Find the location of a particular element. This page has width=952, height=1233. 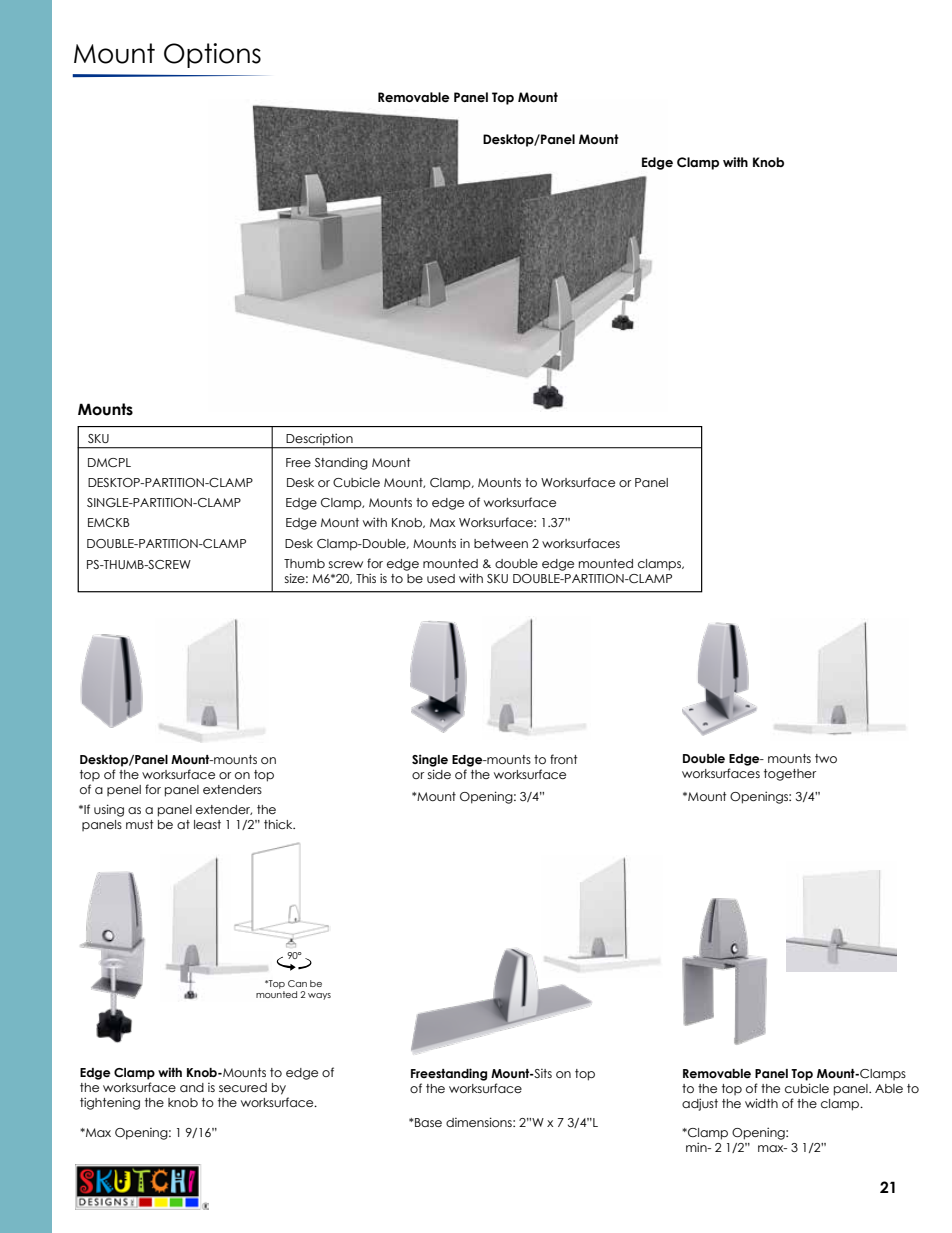

width is located at coordinates (761, 1103).
